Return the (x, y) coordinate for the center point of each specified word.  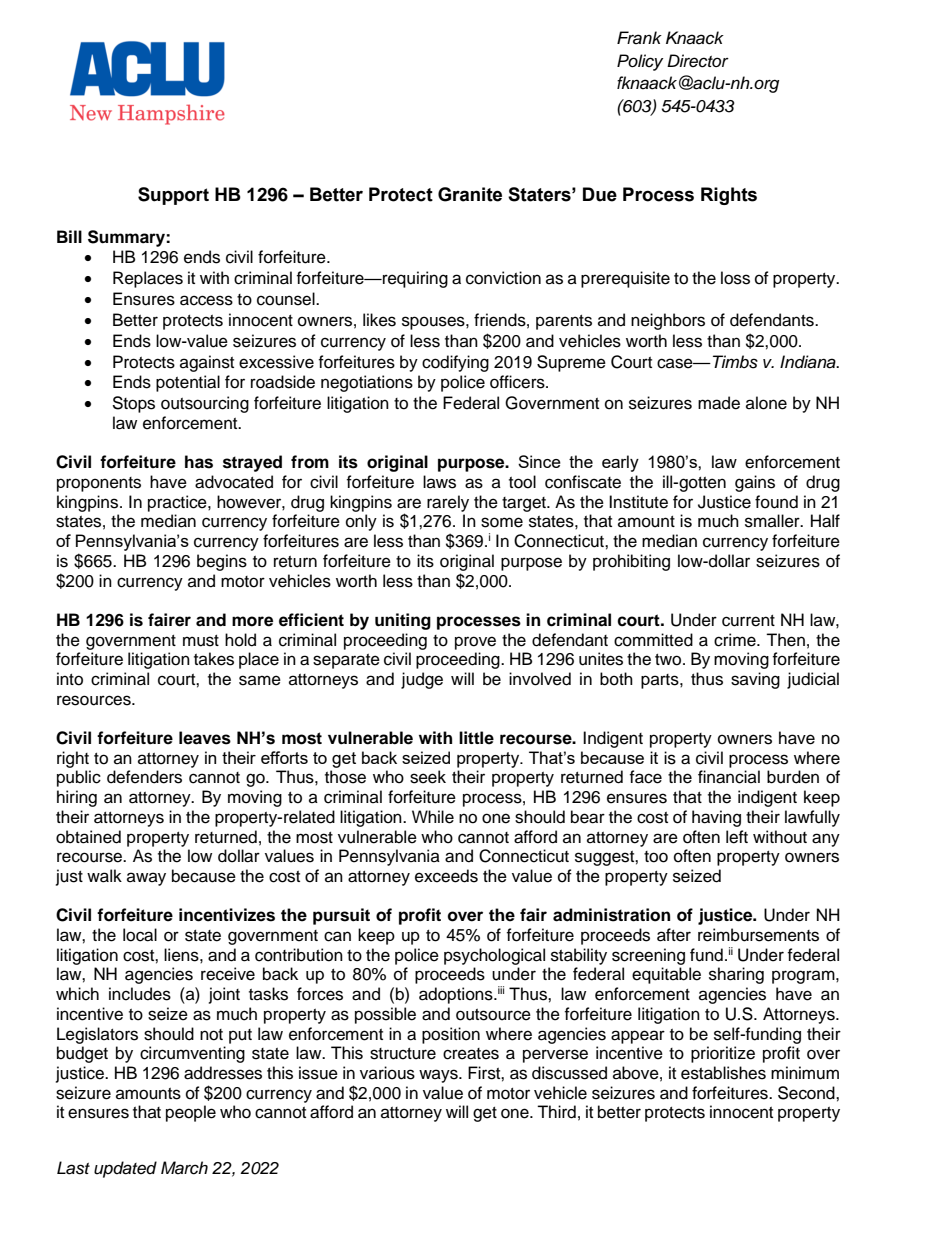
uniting (403, 621)
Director (698, 61)
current (748, 621)
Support (173, 196)
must (201, 641)
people (191, 1113)
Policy (640, 62)
